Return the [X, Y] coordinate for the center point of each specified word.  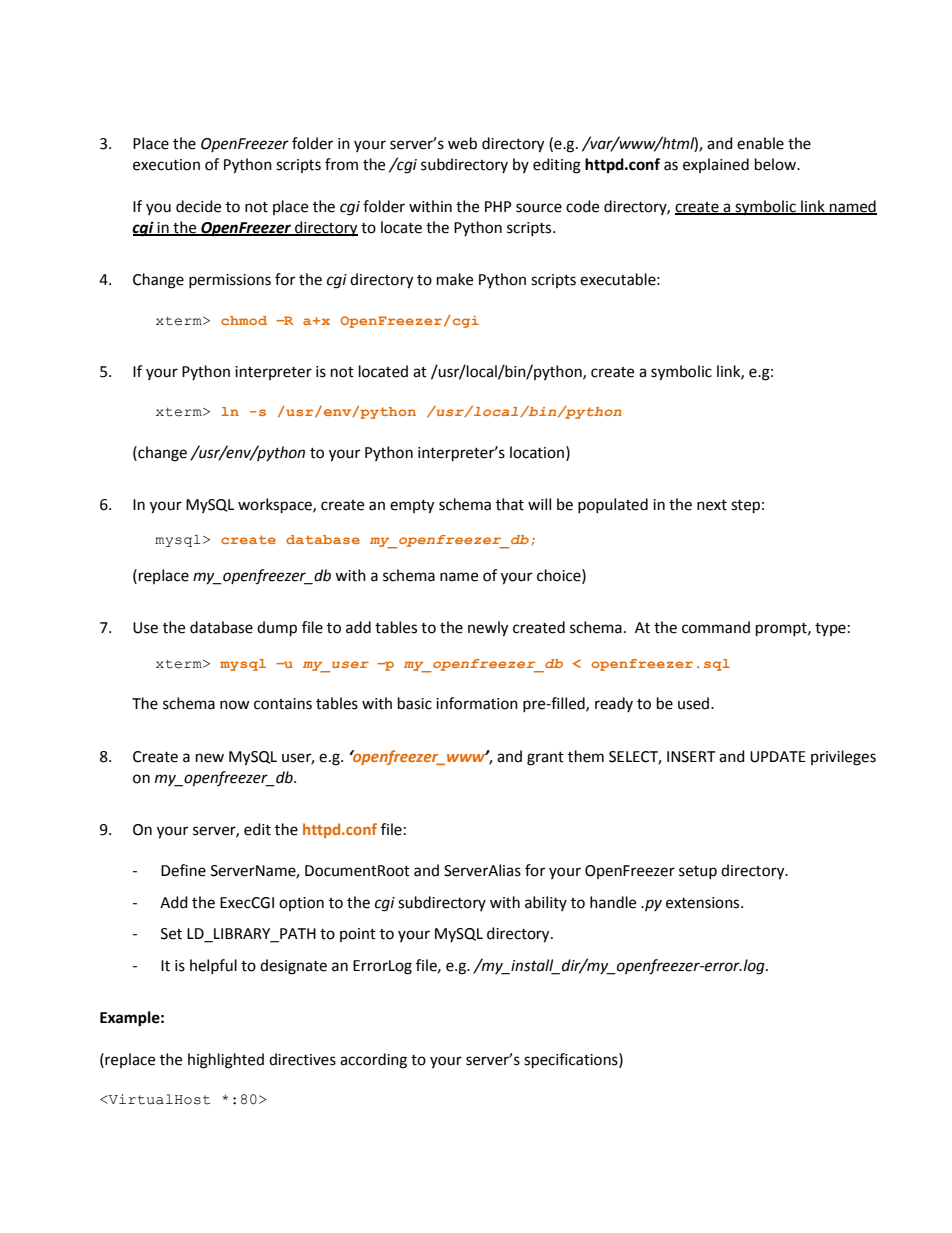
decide [198, 206]
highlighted [226, 1061]
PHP [498, 206]
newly [488, 629]
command [716, 627]
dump [277, 629]
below [777, 164]
